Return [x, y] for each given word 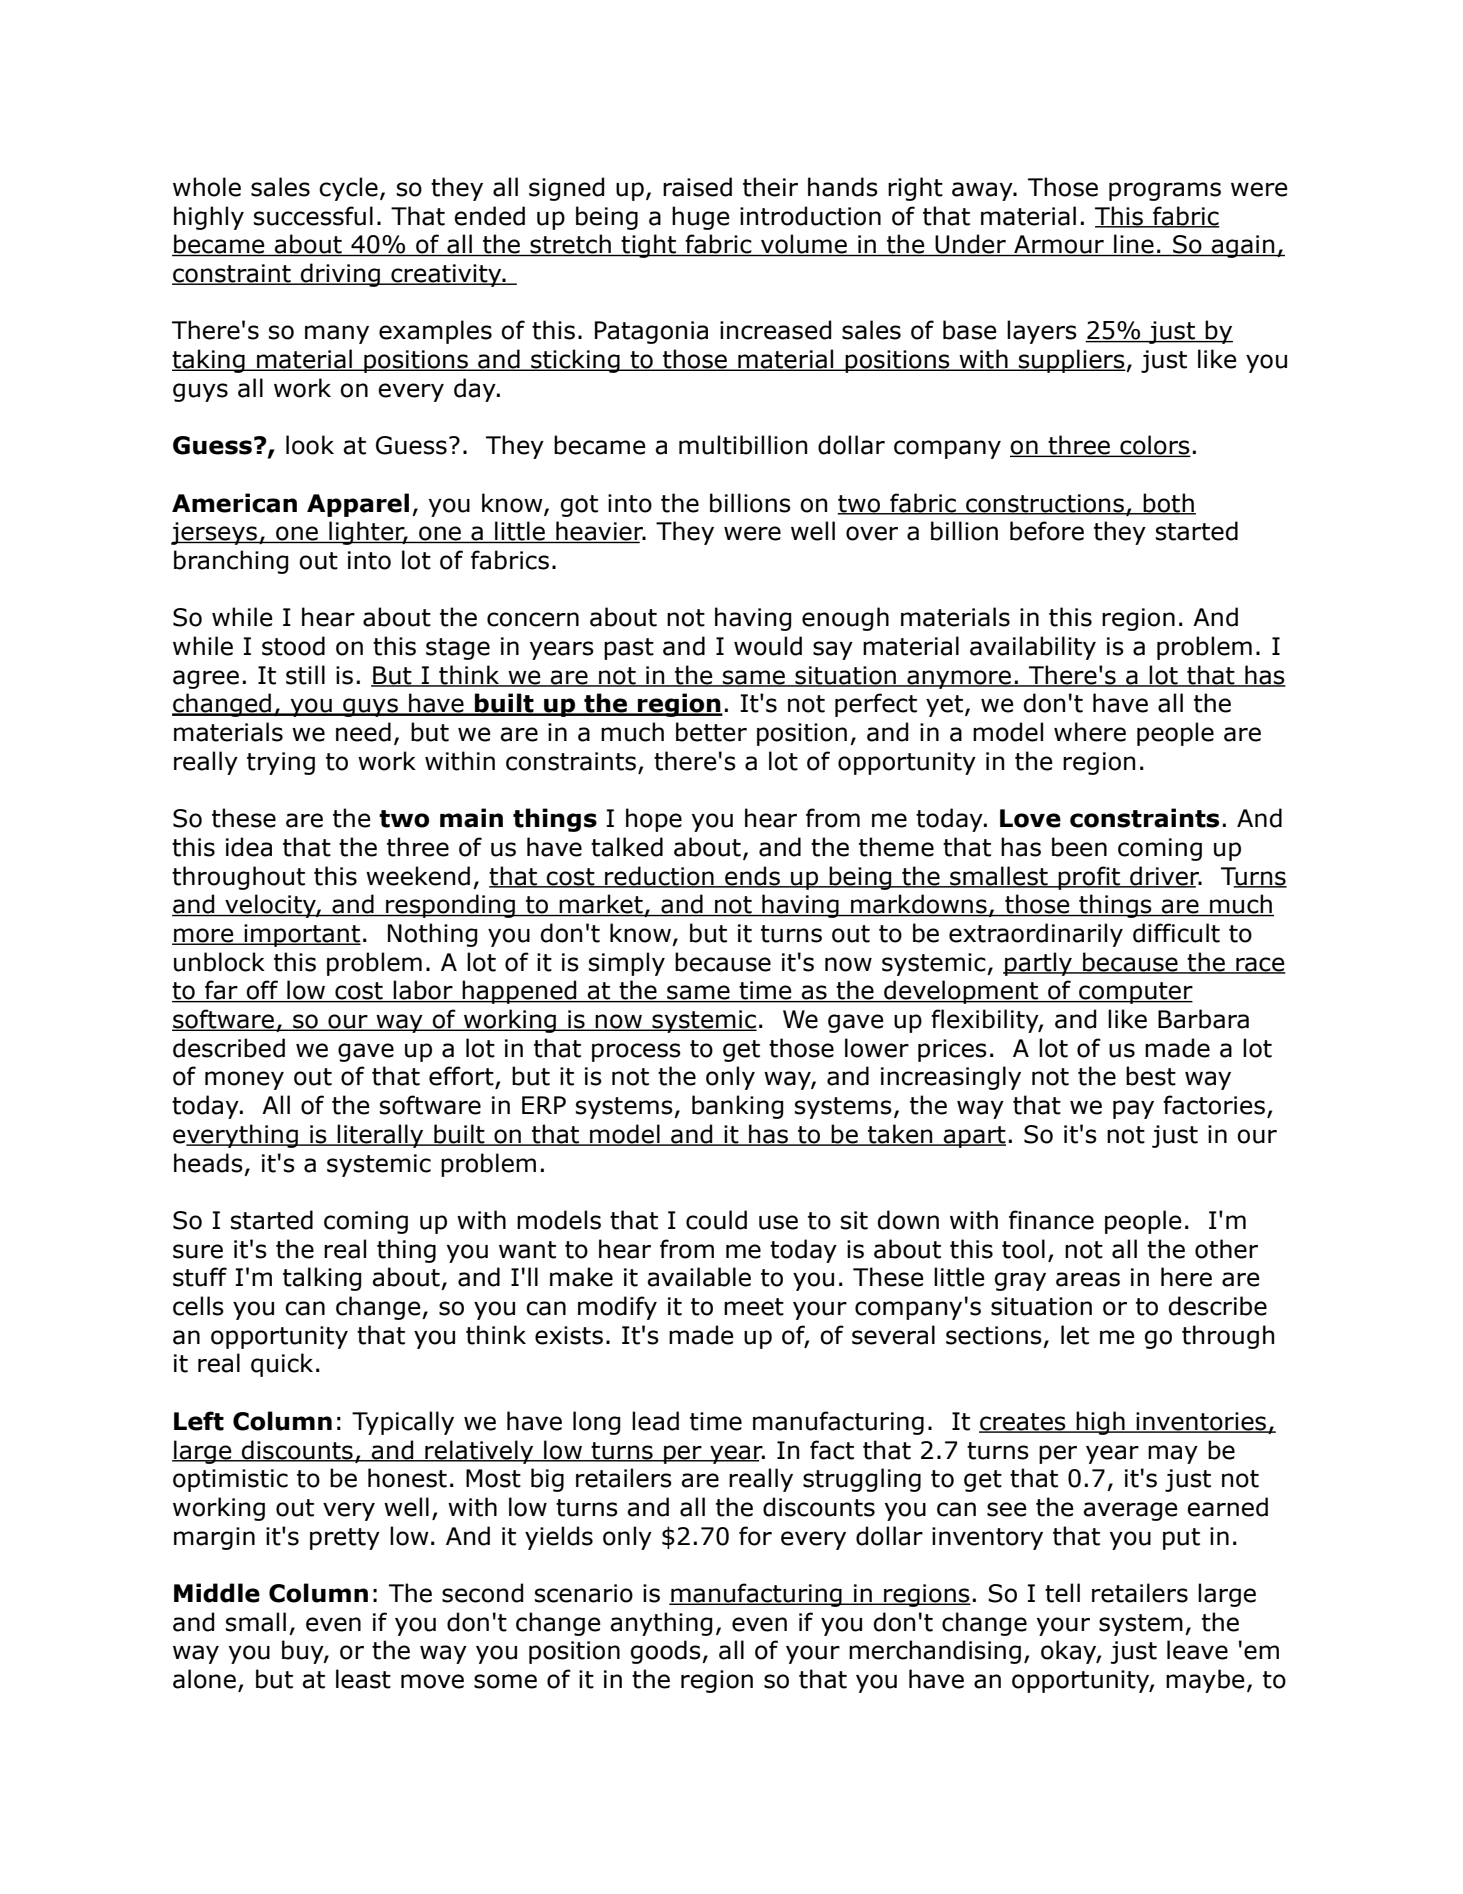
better [711, 732]
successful [313, 216]
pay [1133, 1109]
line [1134, 245]
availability [1033, 648]
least [363, 1679]
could [716, 1220]
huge [701, 218]
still [305, 675]
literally [381, 1136]
